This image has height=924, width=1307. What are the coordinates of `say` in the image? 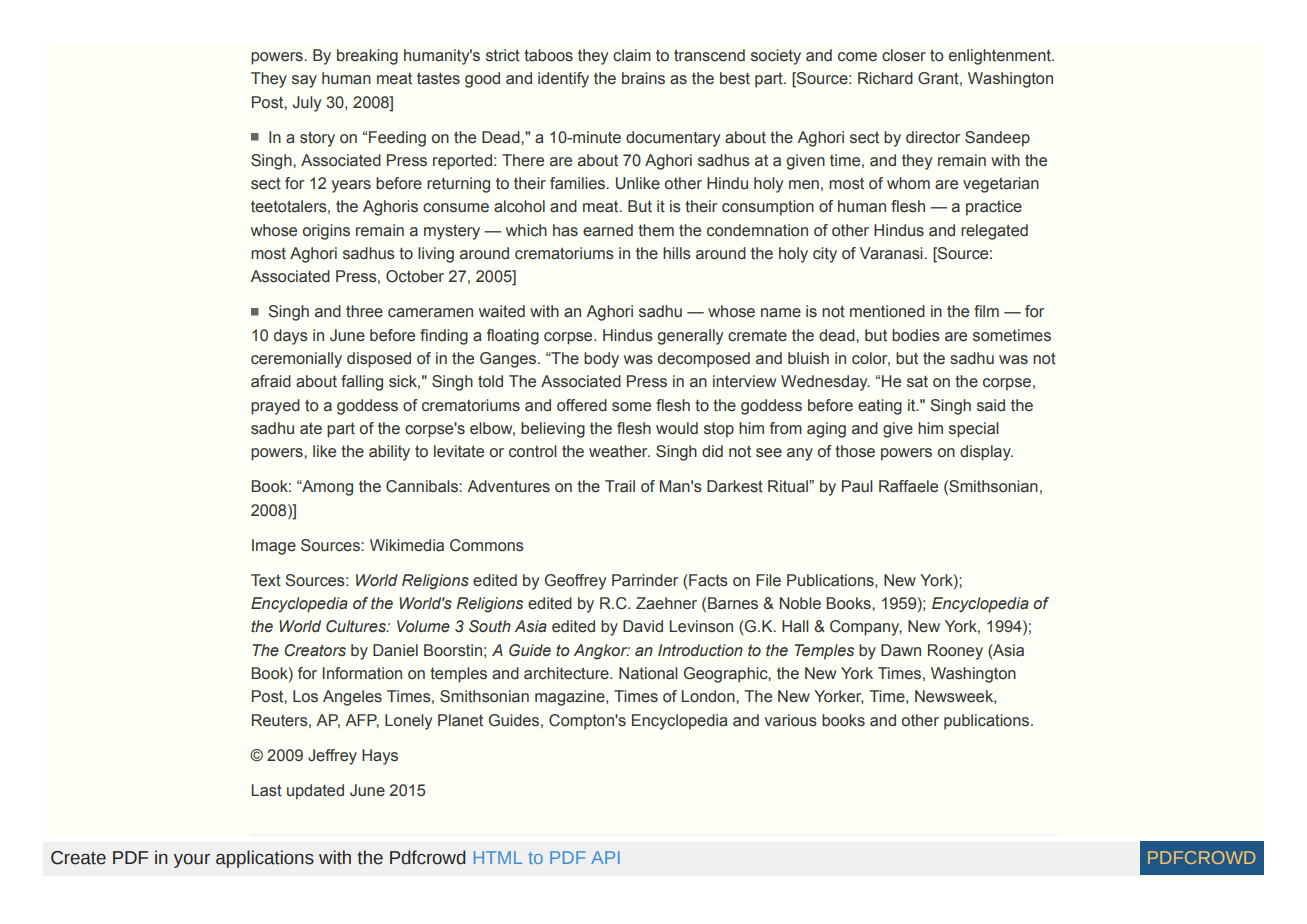 It's located at (304, 81).
